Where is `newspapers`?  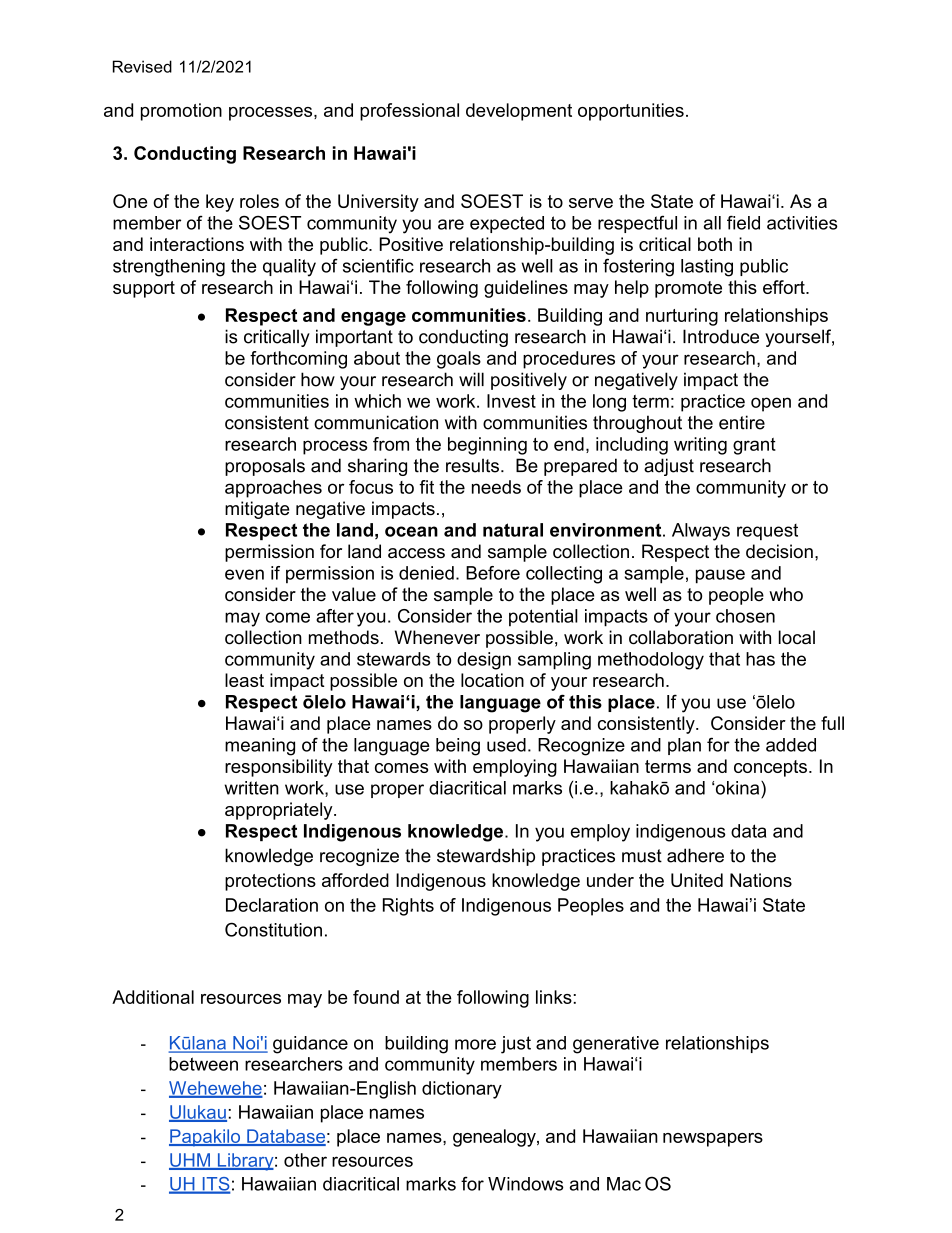
newspapers is located at coordinates (713, 1140).
